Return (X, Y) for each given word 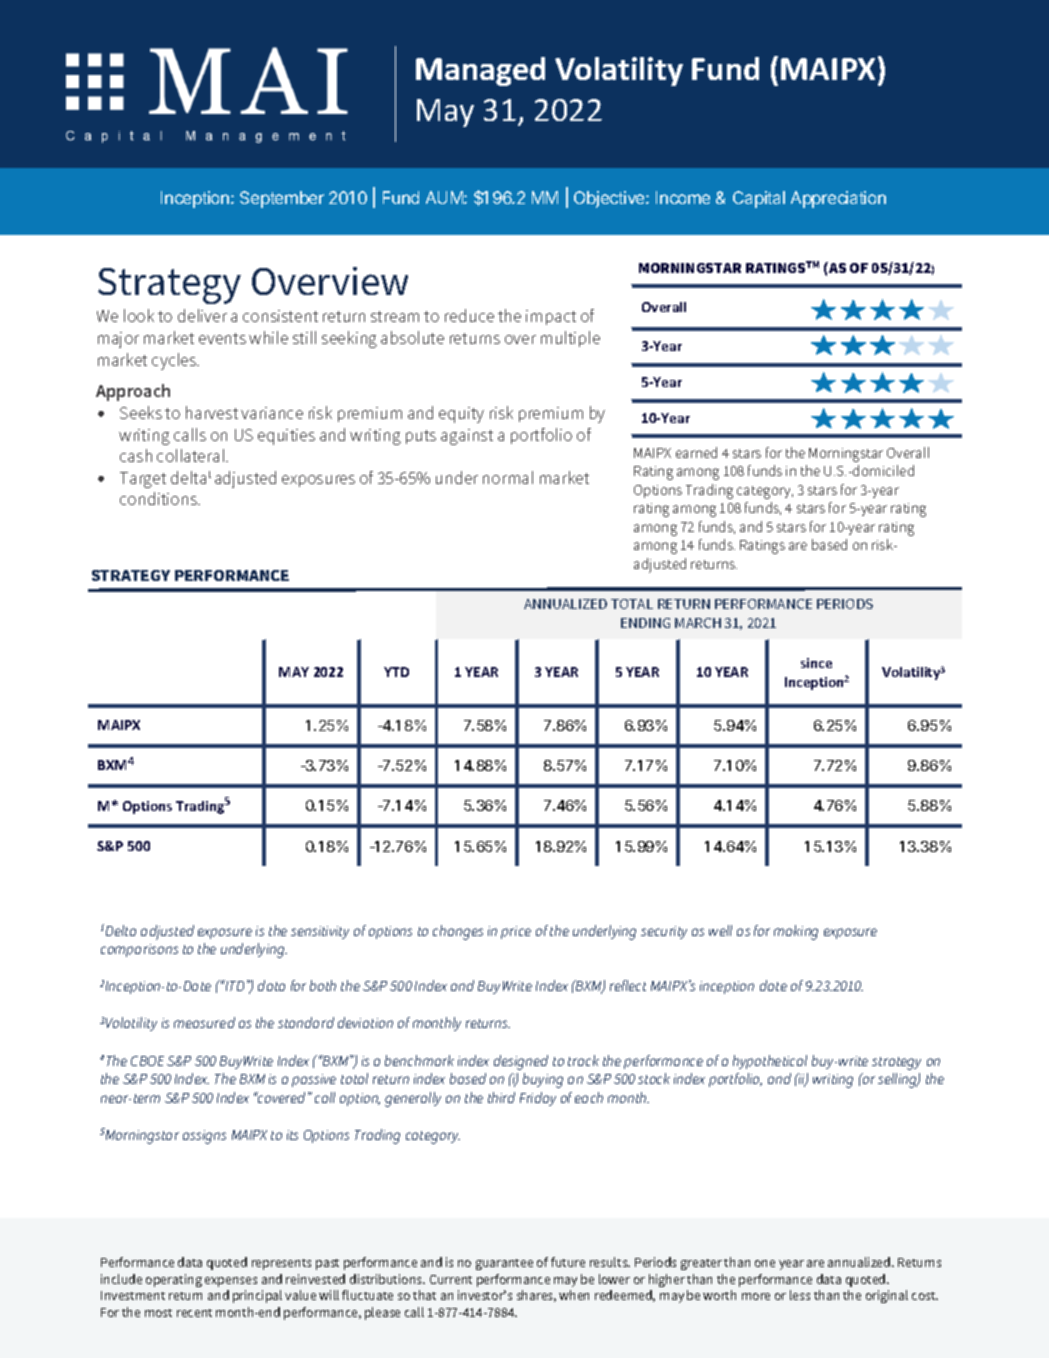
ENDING (645, 623)
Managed (480, 71)
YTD (396, 672)
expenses (231, 1282)
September (282, 199)
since (816, 663)
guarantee (504, 1264)
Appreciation (838, 199)
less (800, 1295)
